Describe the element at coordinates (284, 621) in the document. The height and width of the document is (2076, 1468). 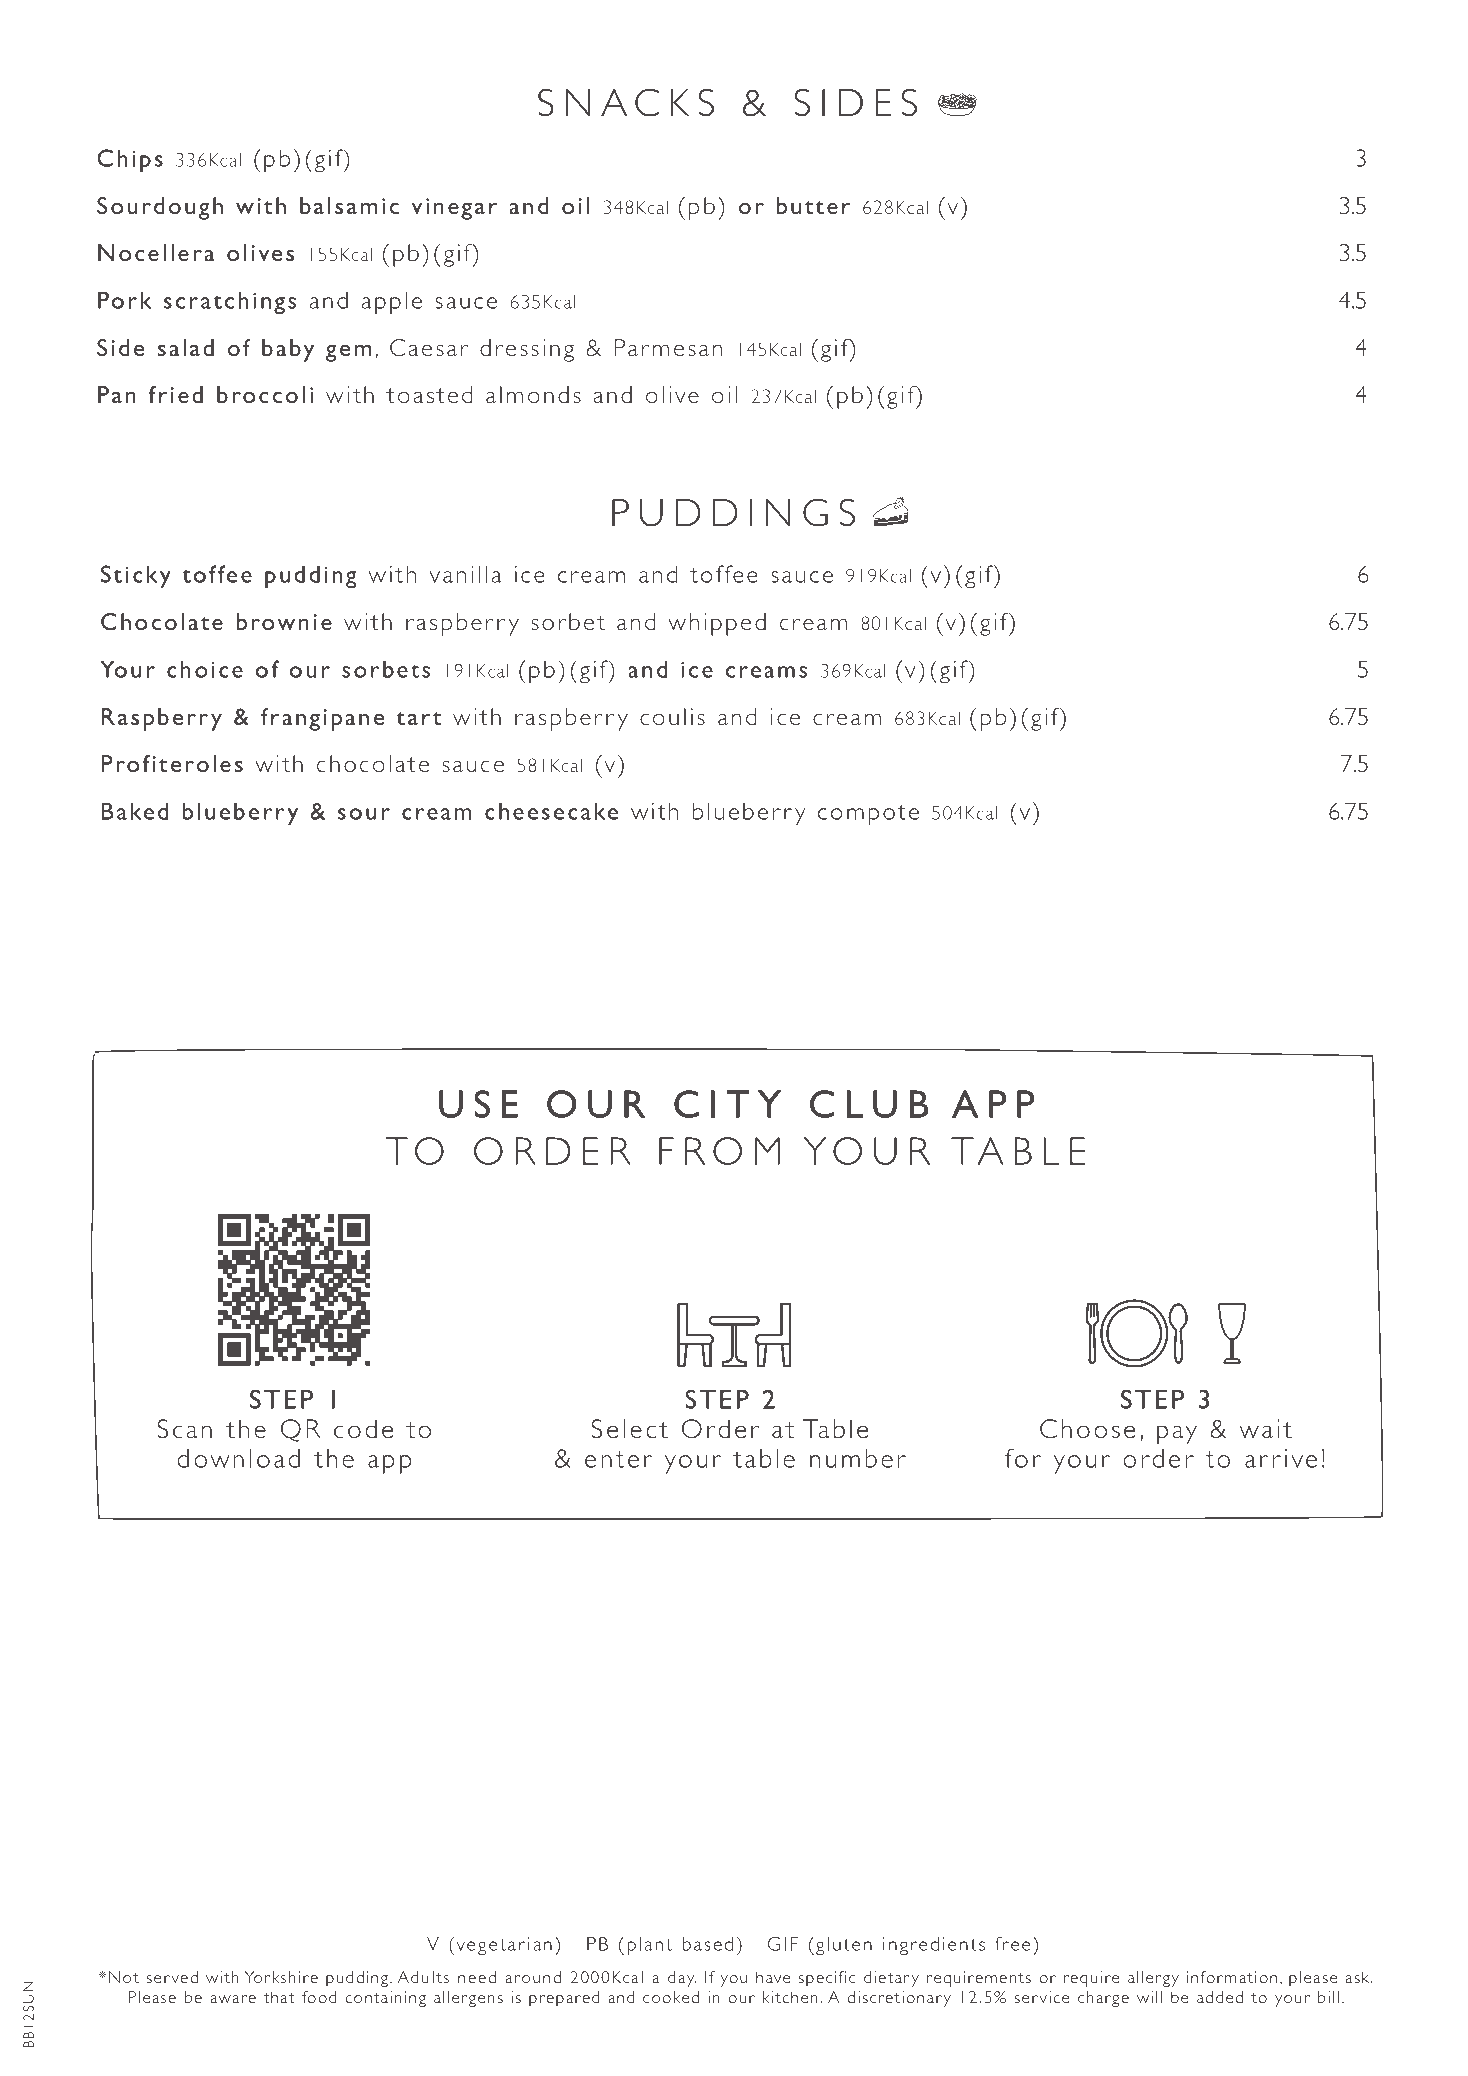
I see `brownie` at that location.
